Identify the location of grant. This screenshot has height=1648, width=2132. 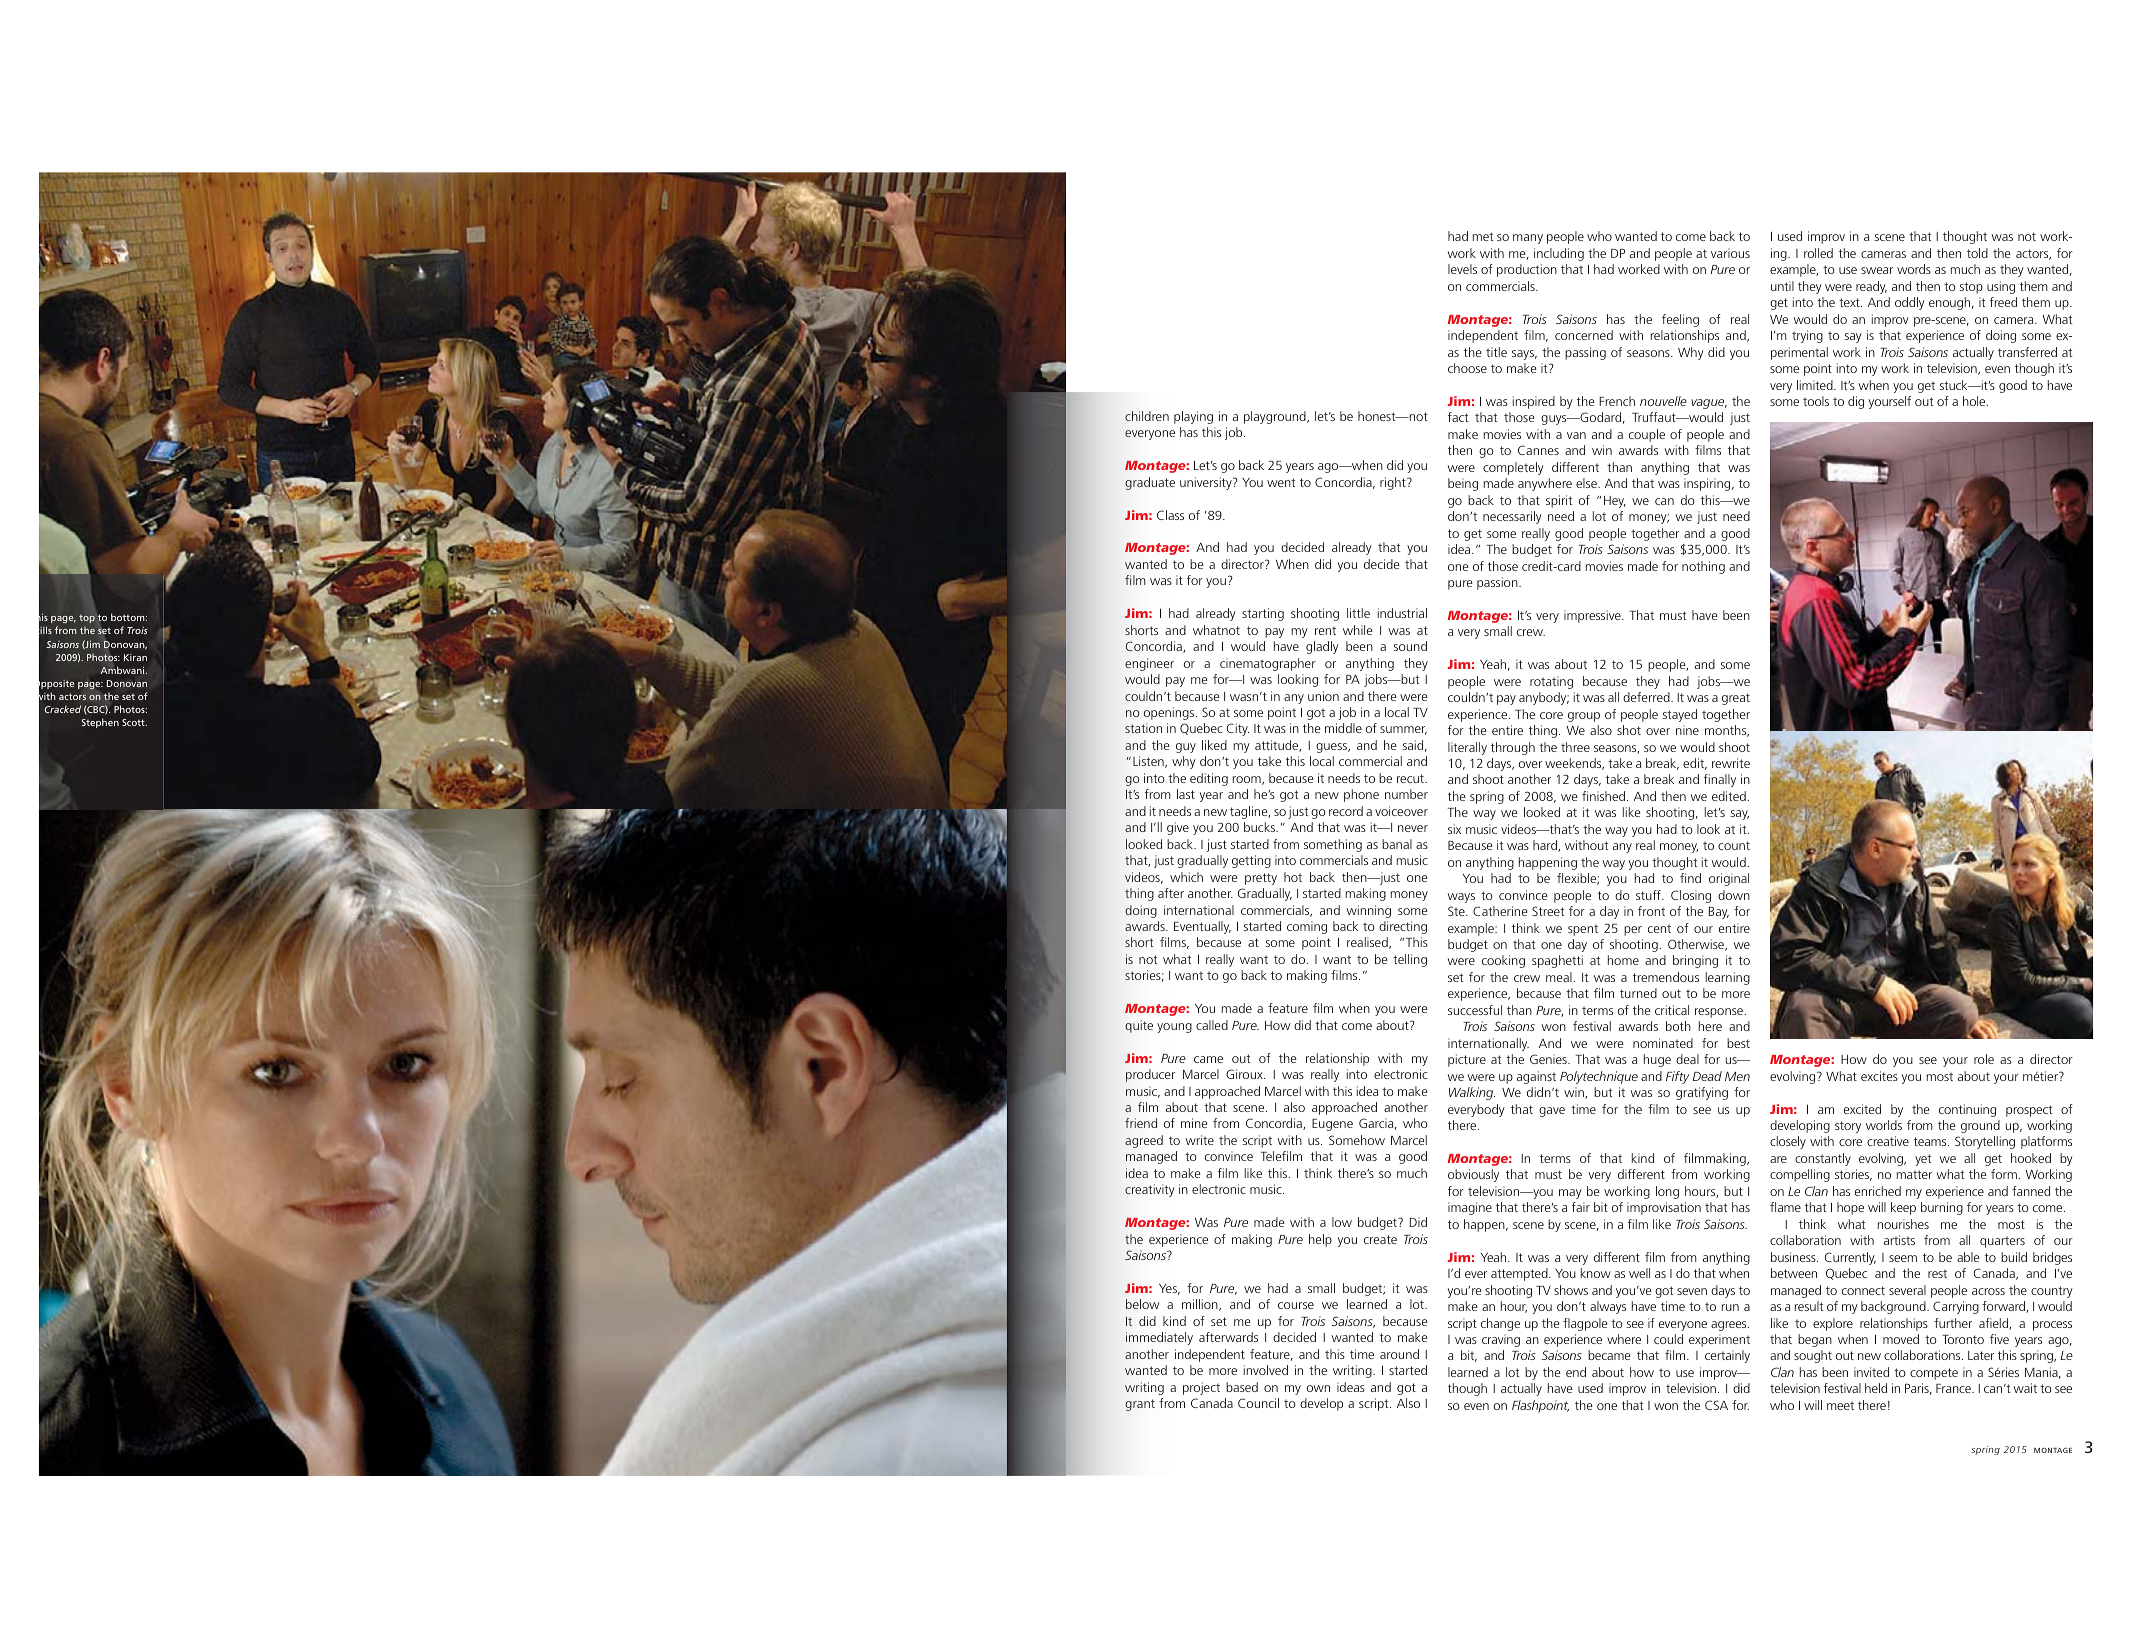
(1140, 1405).
